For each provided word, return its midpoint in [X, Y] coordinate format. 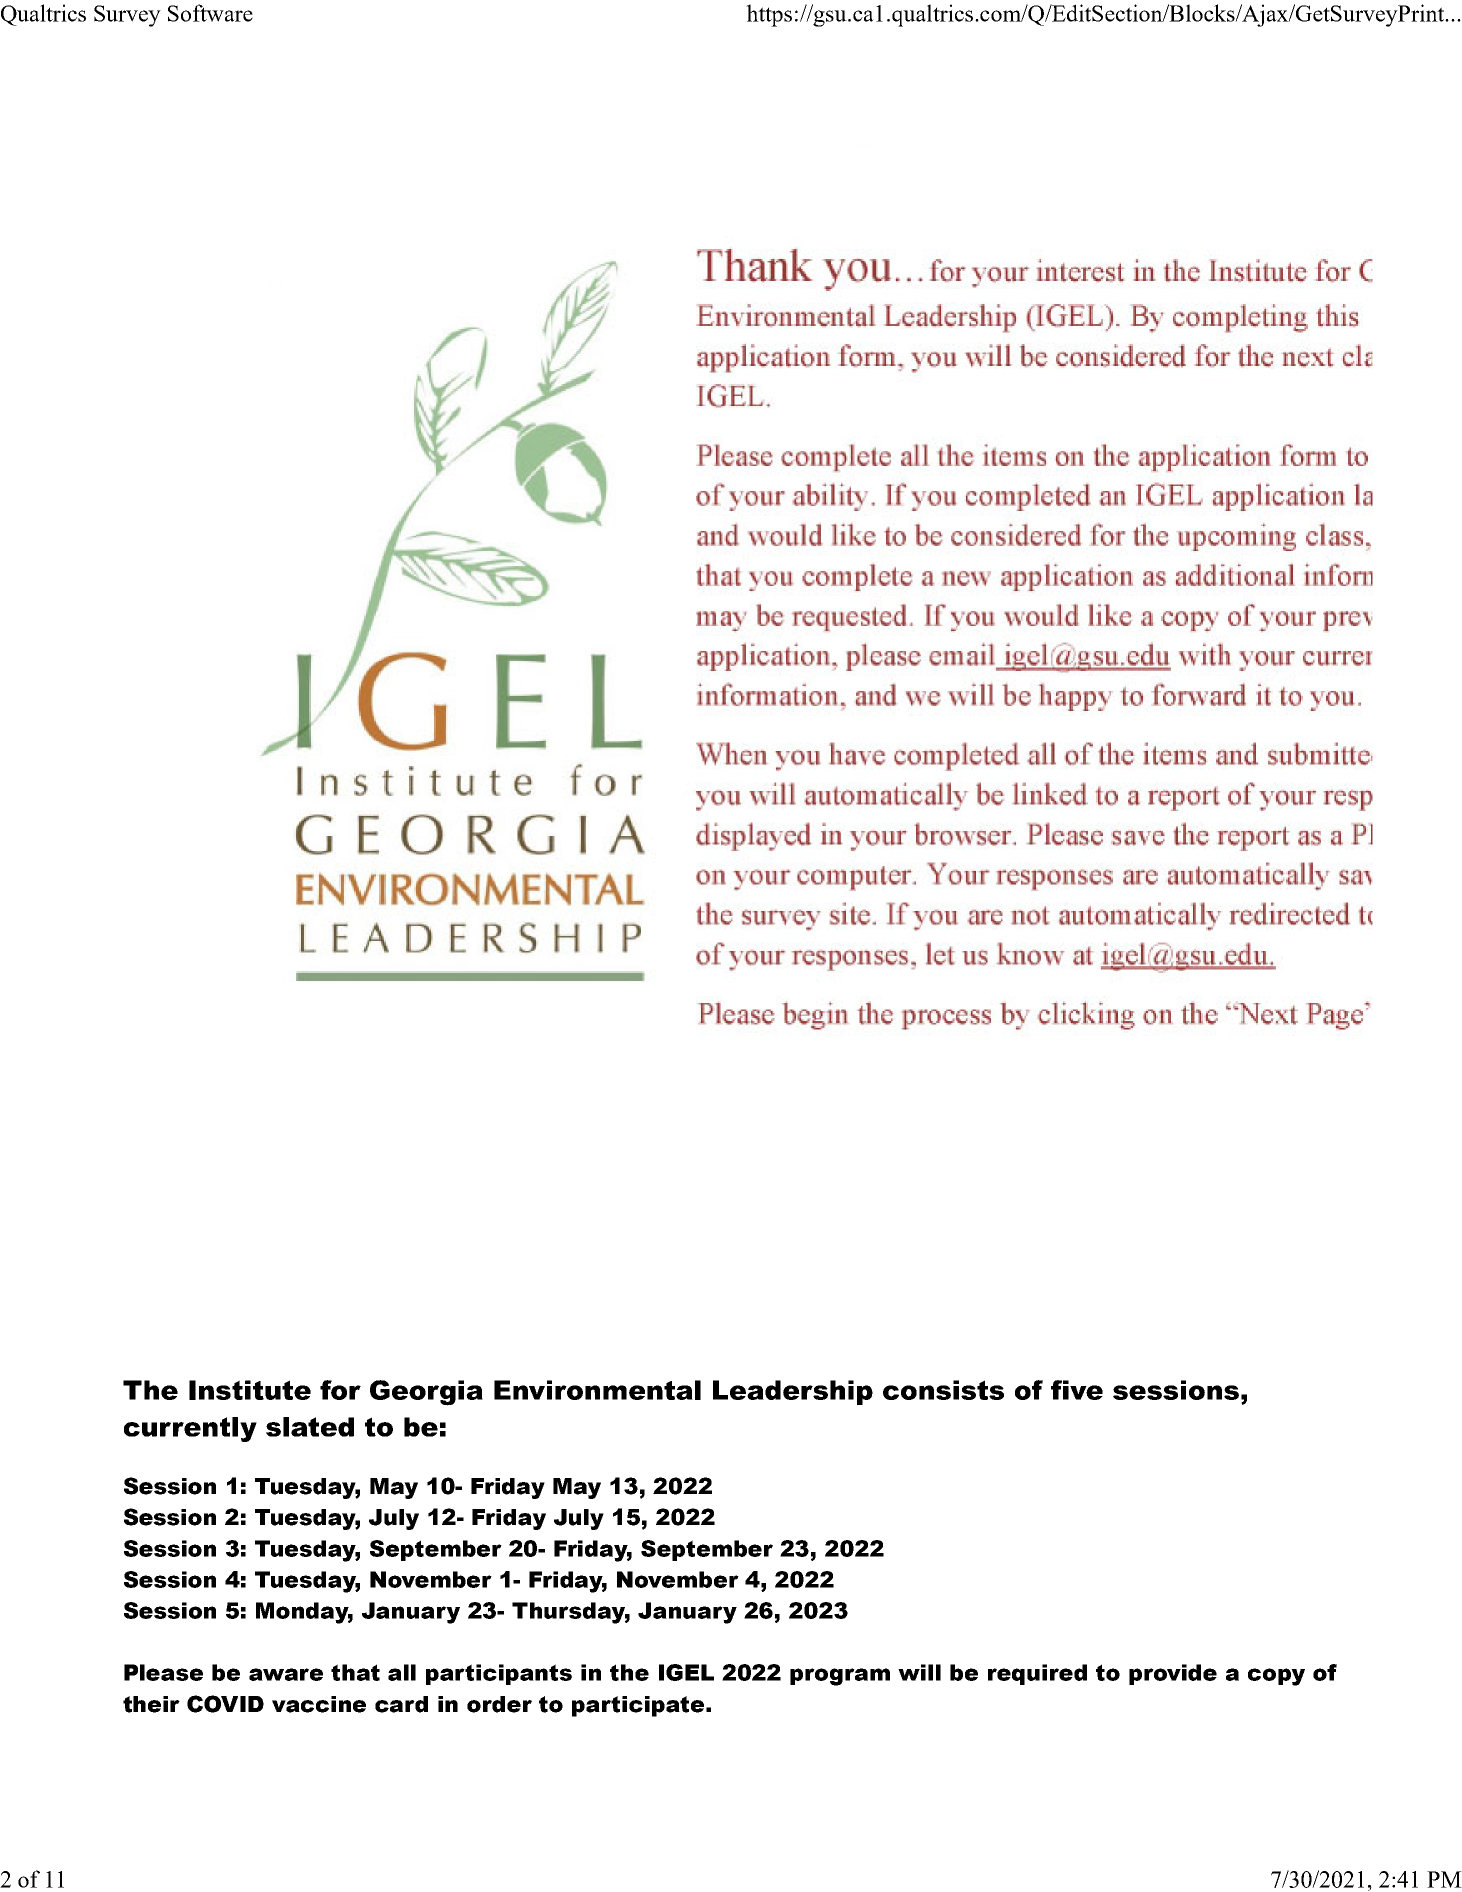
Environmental [597, 1390]
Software [210, 13]
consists [943, 1390]
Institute [250, 1390]
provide [1173, 1674]
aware [286, 1674]
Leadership [793, 1392]
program [840, 1677]
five [1077, 1390]
